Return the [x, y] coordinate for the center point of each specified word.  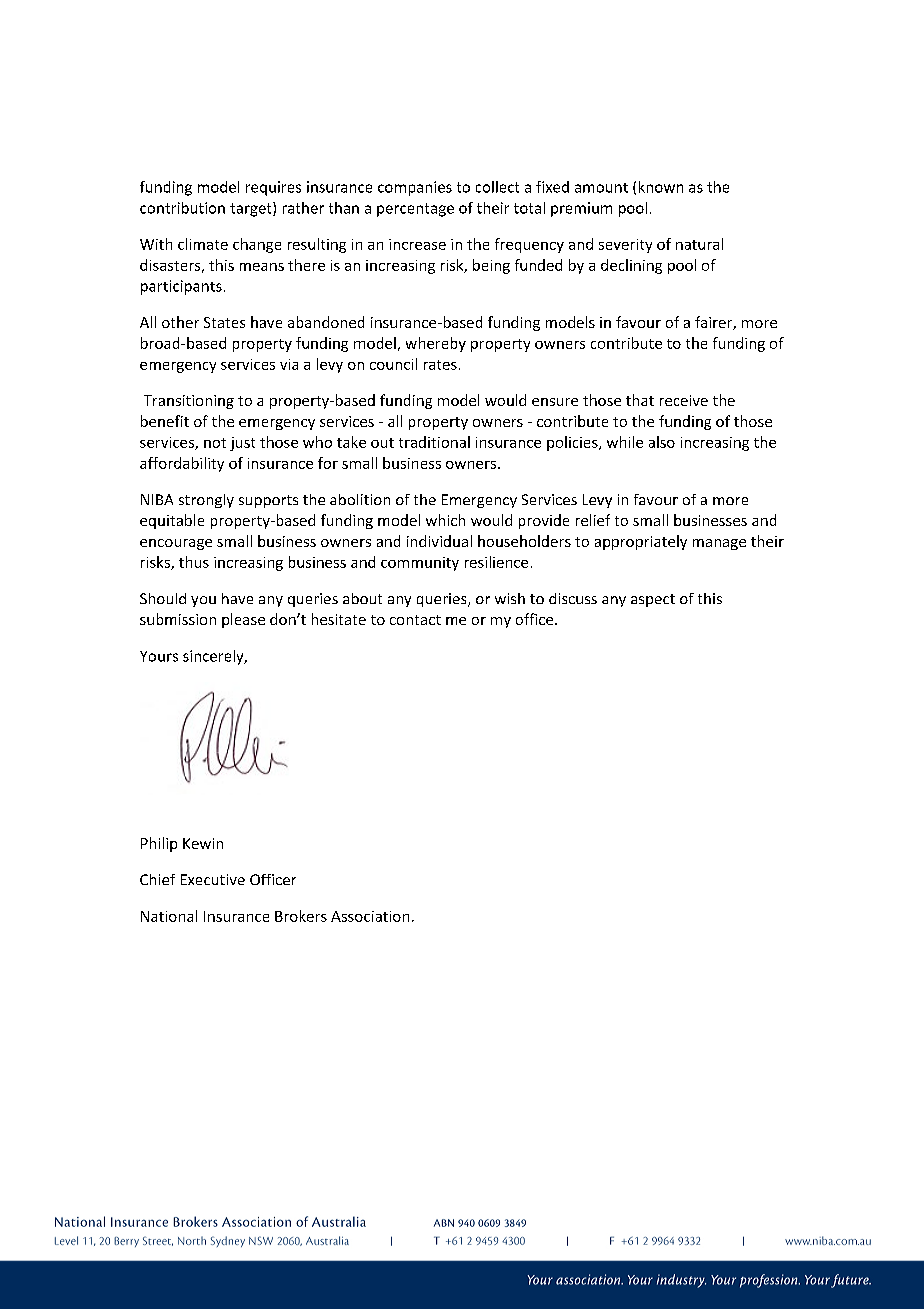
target [252, 209]
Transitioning [189, 402]
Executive [213, 879]
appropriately [641, 542]
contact [415, 620]
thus [194, 562]
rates [440, 365]
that [640, 400]
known [661, 187]
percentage [415, 210]
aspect [653, 600]
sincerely [214, 657]
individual [439, 541]
